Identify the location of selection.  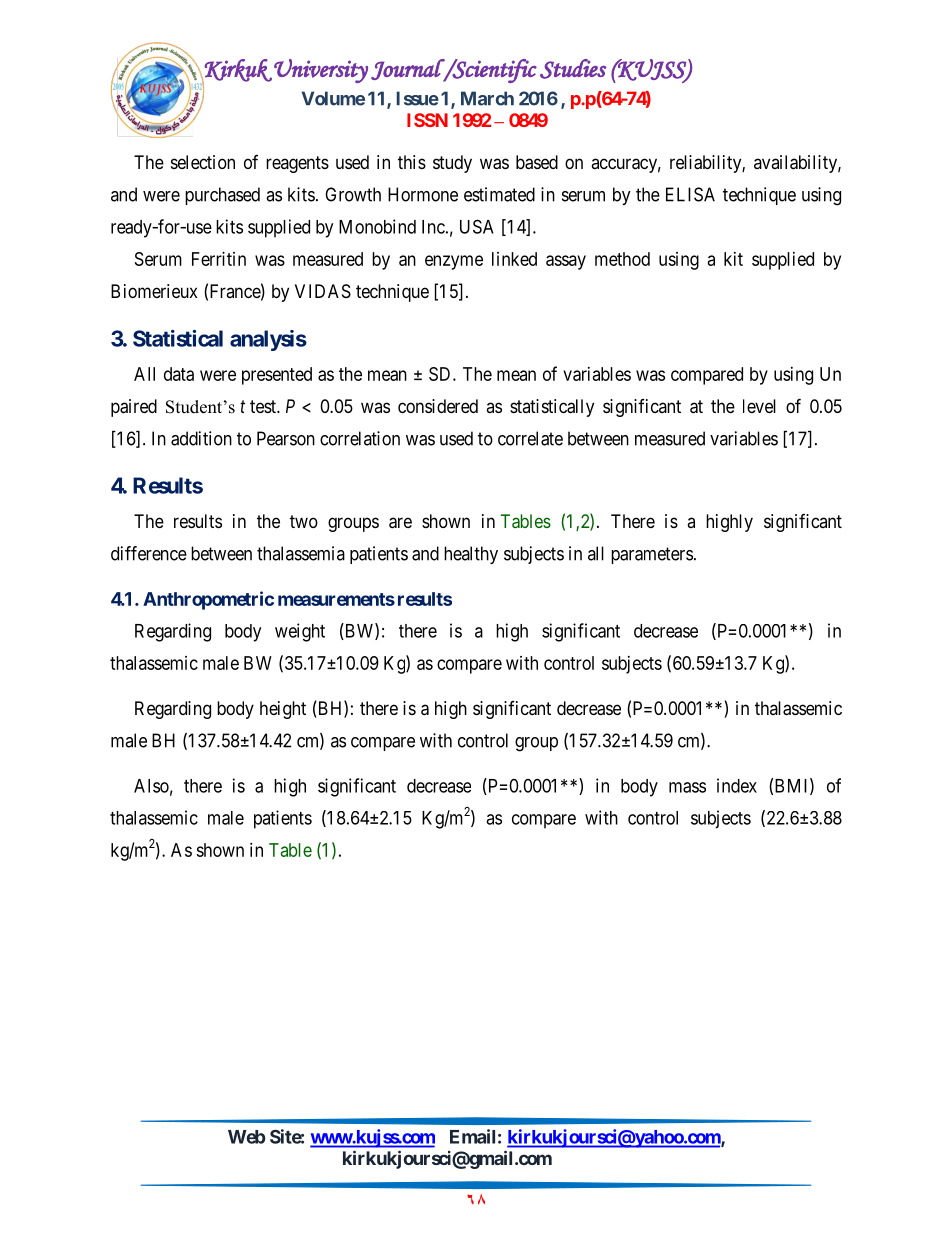
(203, 162).
